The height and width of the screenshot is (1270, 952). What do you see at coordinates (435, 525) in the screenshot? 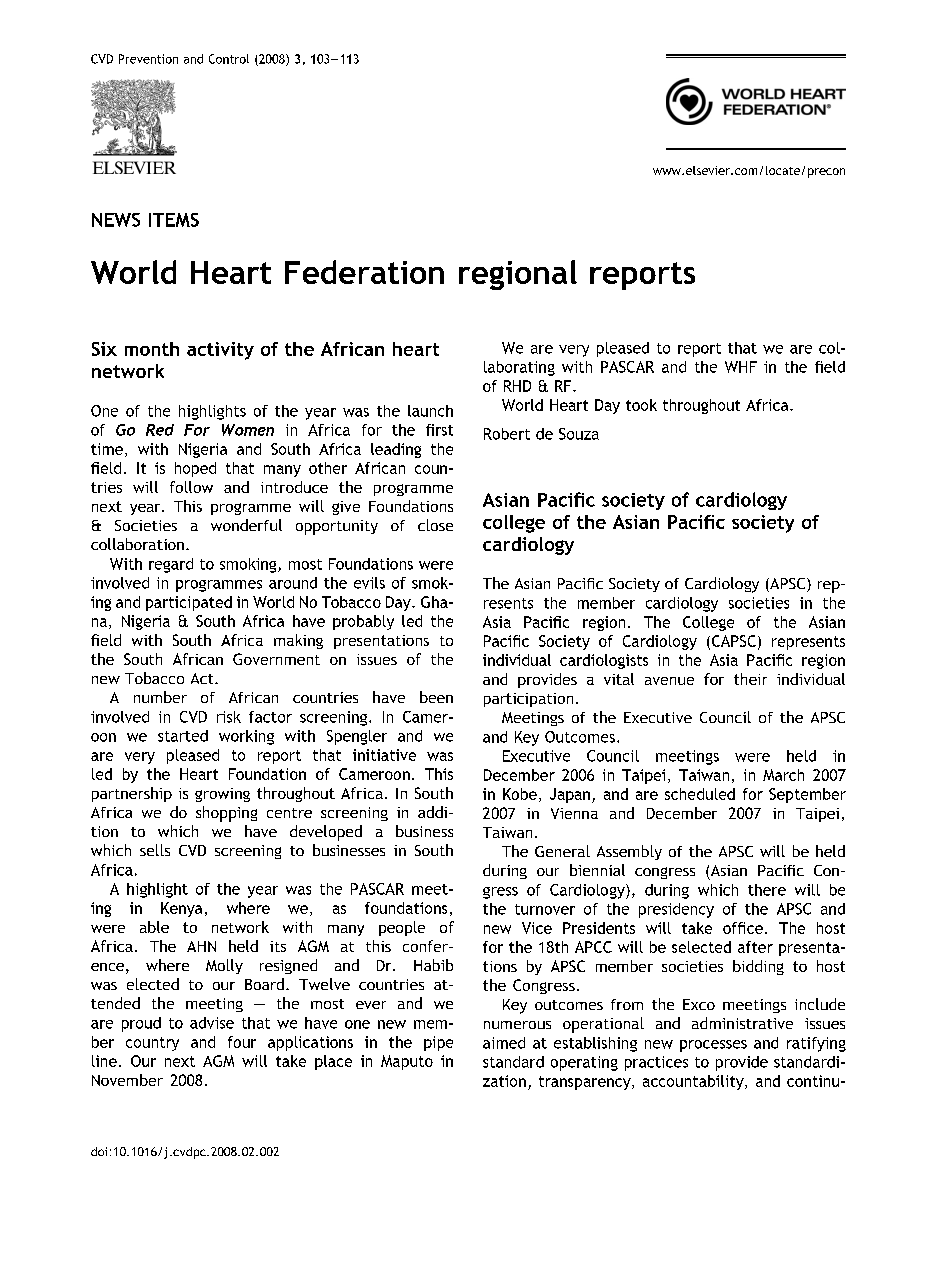
I see `close` at bounding box center [435, 525].
